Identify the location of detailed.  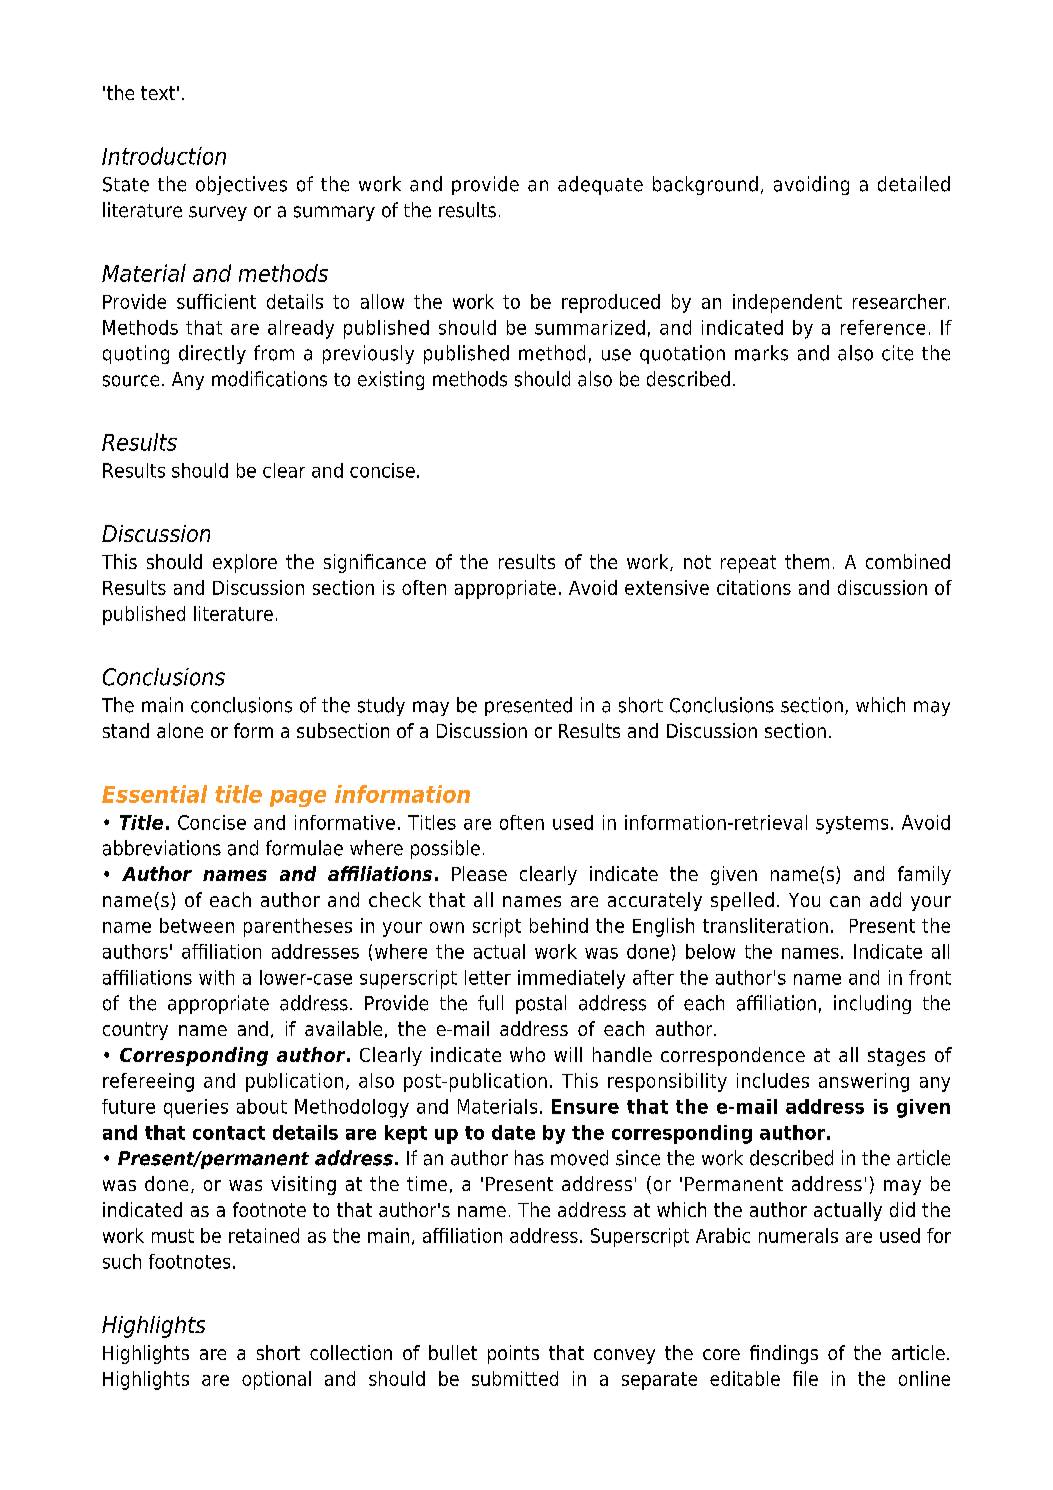
(914, 184).
